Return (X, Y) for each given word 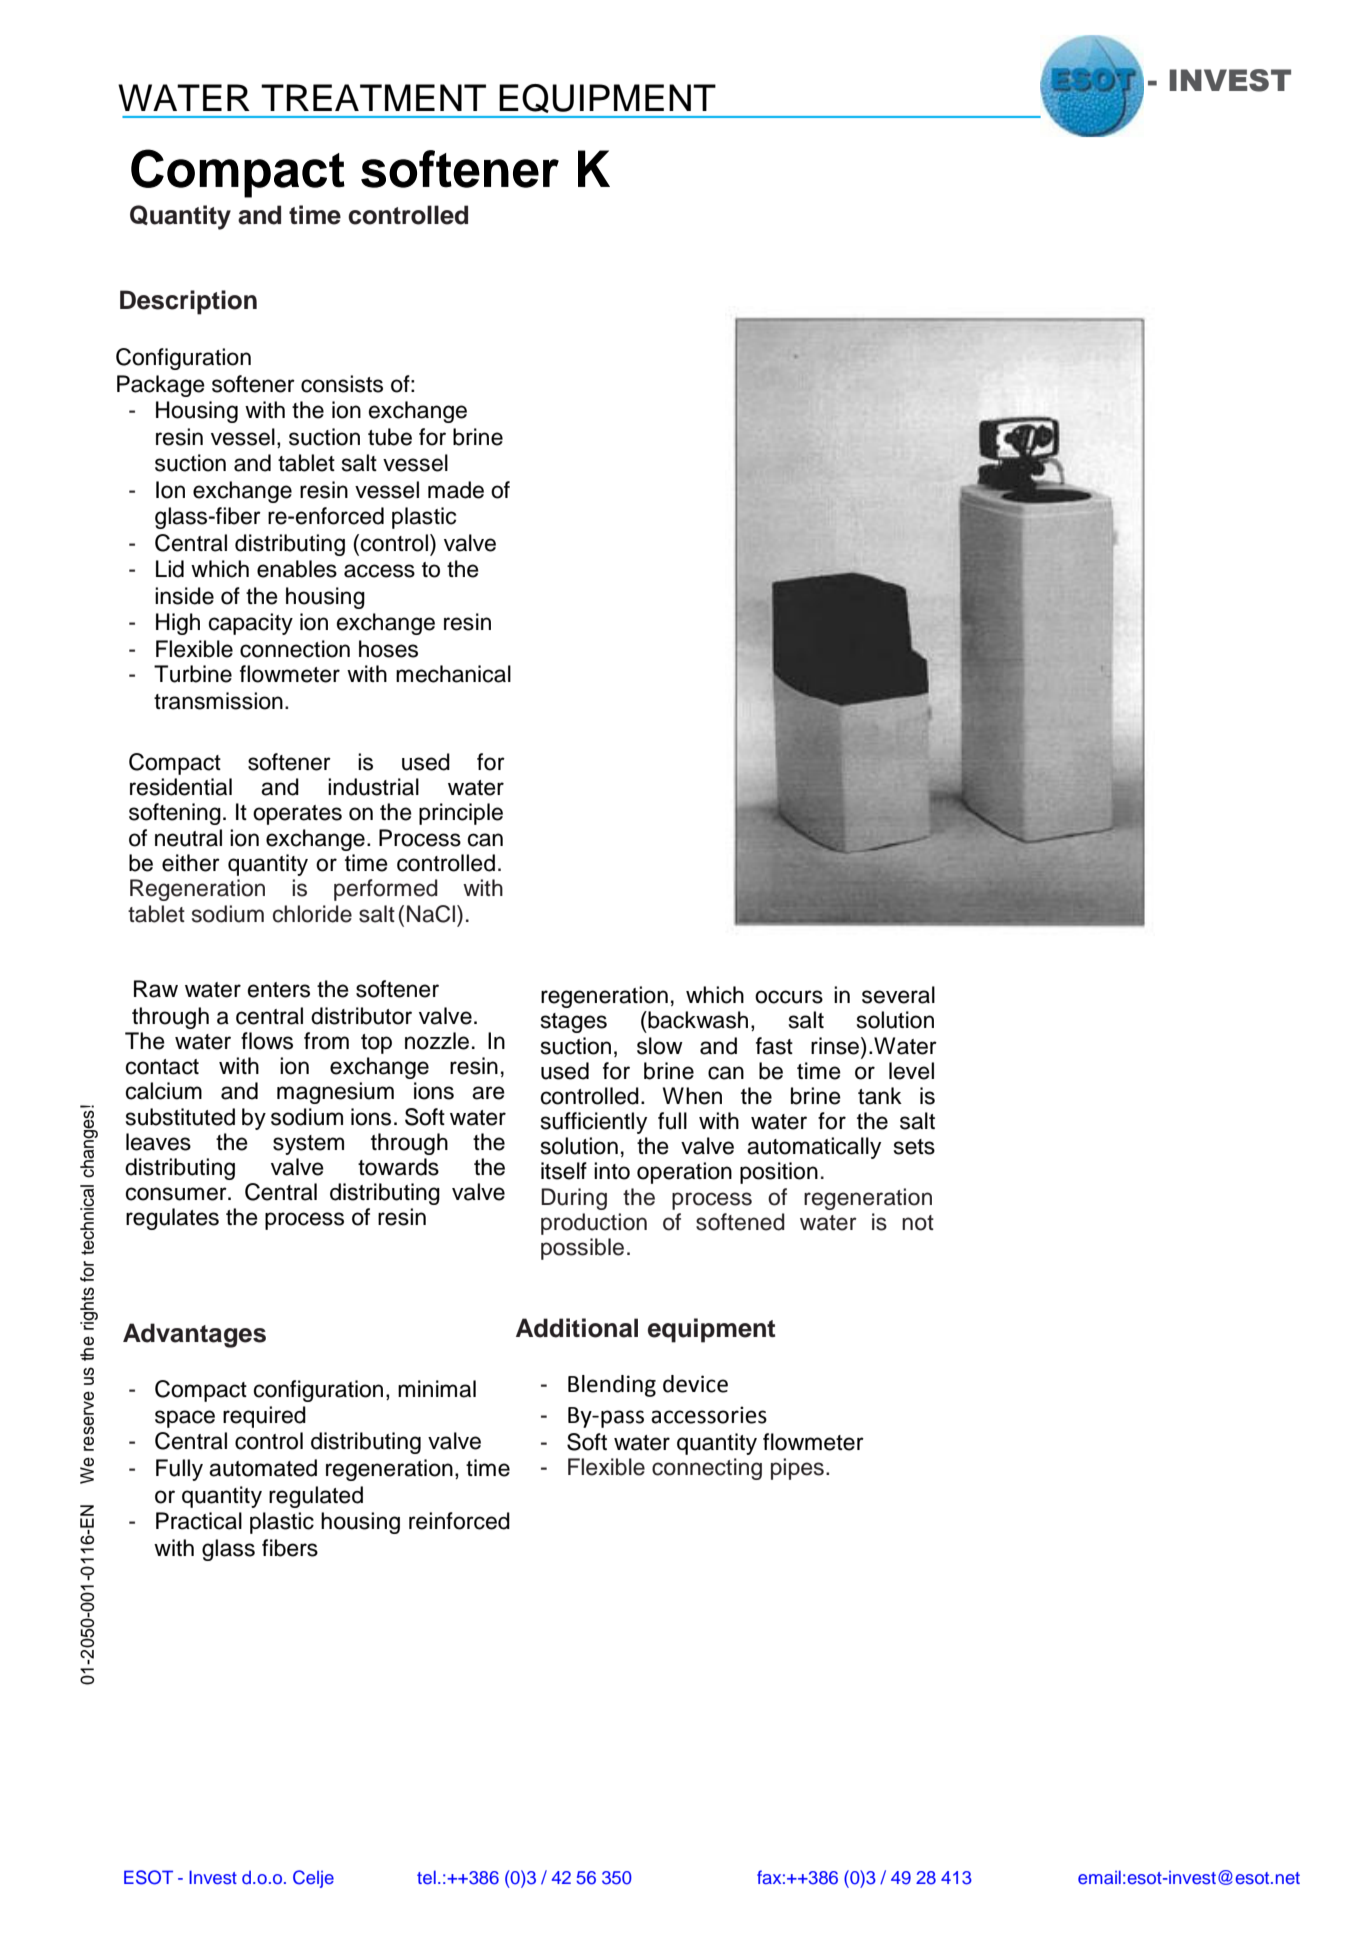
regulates (172, 1219)
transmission (218, 701)
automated (263, 1468)
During (574, 1199)
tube (390, 437)
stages (574, 1023)
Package (161, 386)
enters (279, 990)
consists (342, 384)
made (456, 490)
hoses (388, 649)
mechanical (453, 674)
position (779, 1173)
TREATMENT (373, 97)
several (898, 995)
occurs (789, 997)
